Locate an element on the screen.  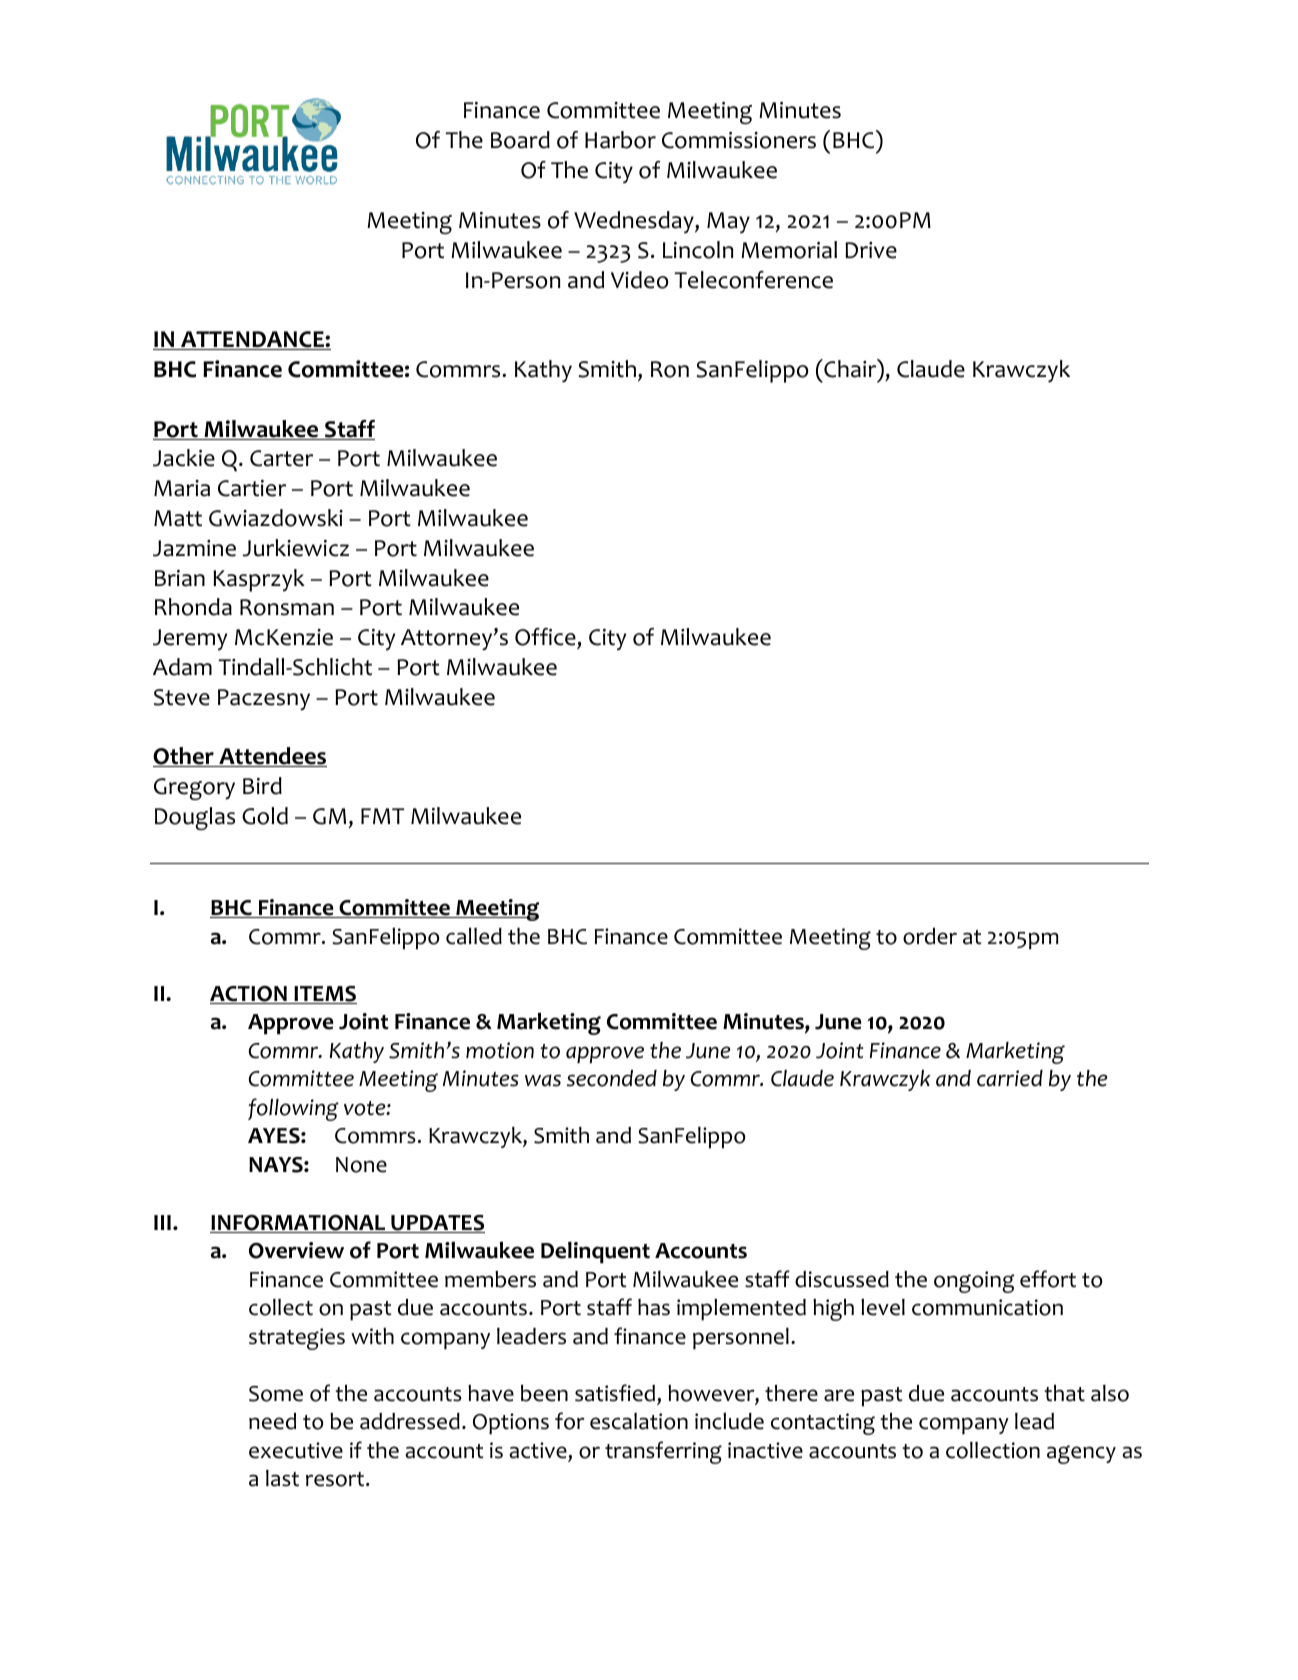
Gold is located at coordinates (265, 816).
